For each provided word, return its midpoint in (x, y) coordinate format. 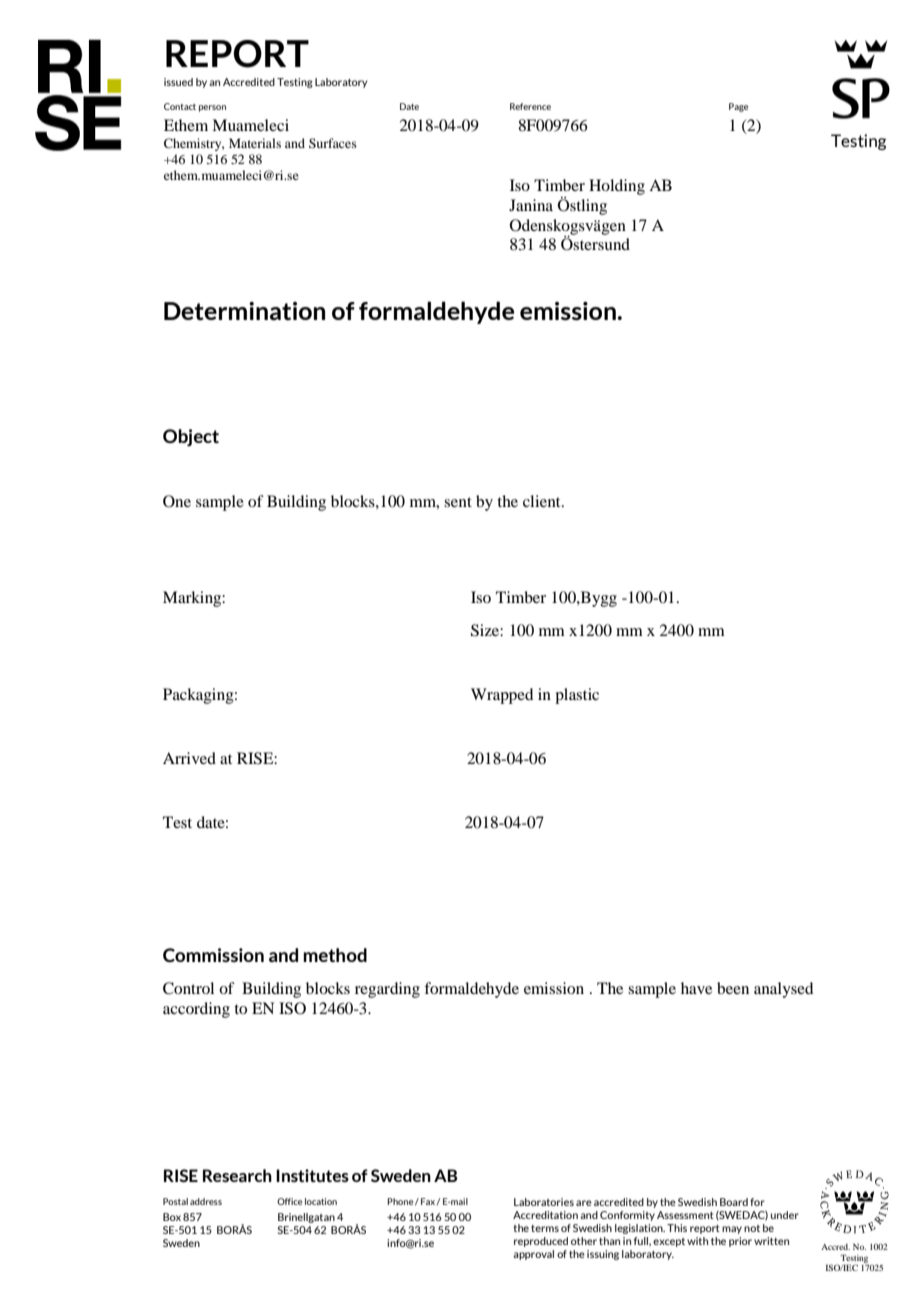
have (696, 988)
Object (191, 438)
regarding (387, 990)
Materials (255, 143)
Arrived (189, 758)
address (206, 1201)
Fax (428, 1201)
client (543, 501)
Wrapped (502, 696)
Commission (213, 955)
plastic (577, 696)
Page (738, 107)
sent (458, 502)
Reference (530, 106)
